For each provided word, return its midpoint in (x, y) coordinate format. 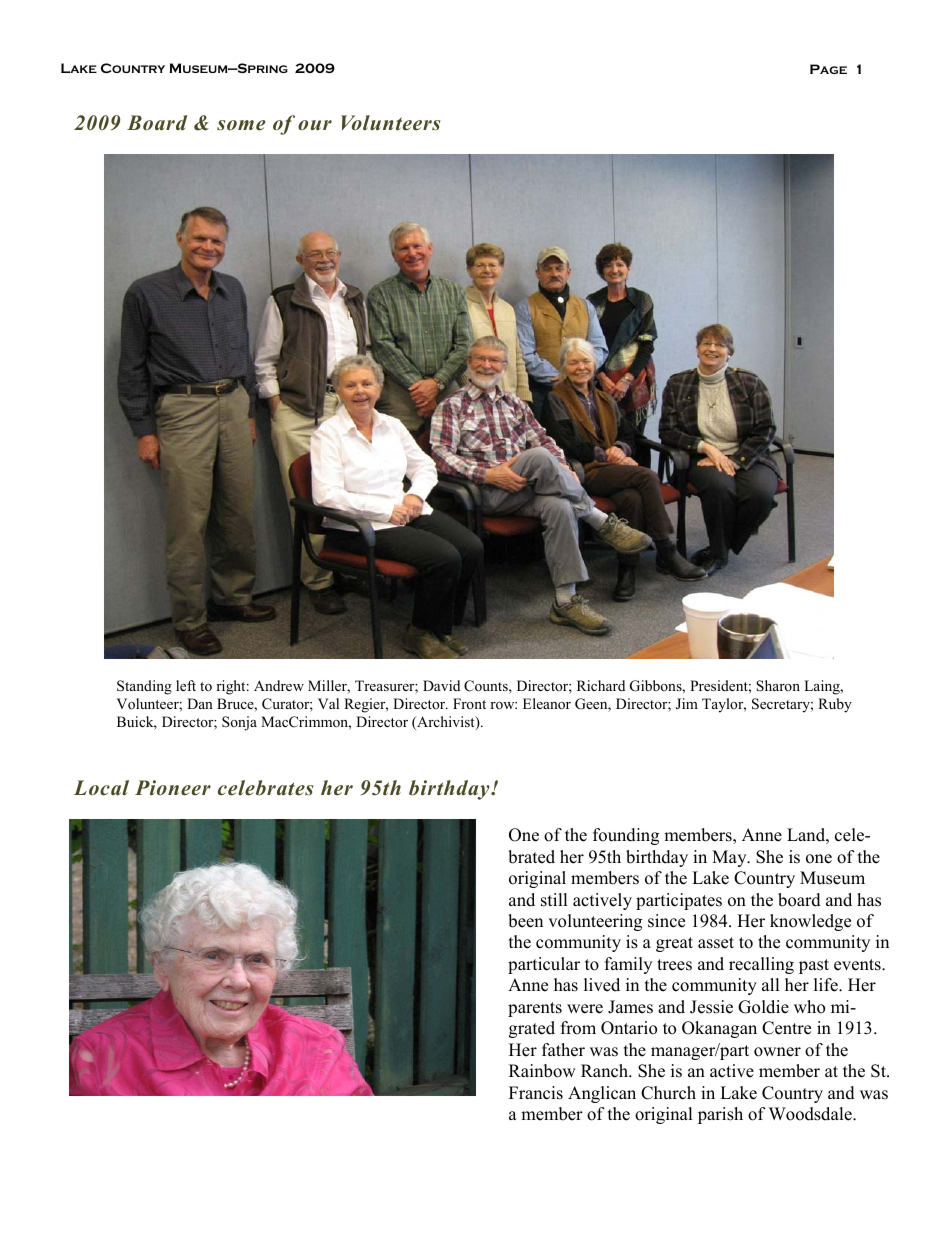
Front (469, 703)
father (563, 1050)
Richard (601, 685)
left (186, 685)
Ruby (835, 705)
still (554, 900)
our (315, 125)
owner (777, 1052)
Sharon (778, 686)
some (241, 125)
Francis (536, 1093)
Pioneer (173, 788)
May (730, 858)
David (441, 685)
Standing (144, 687)
